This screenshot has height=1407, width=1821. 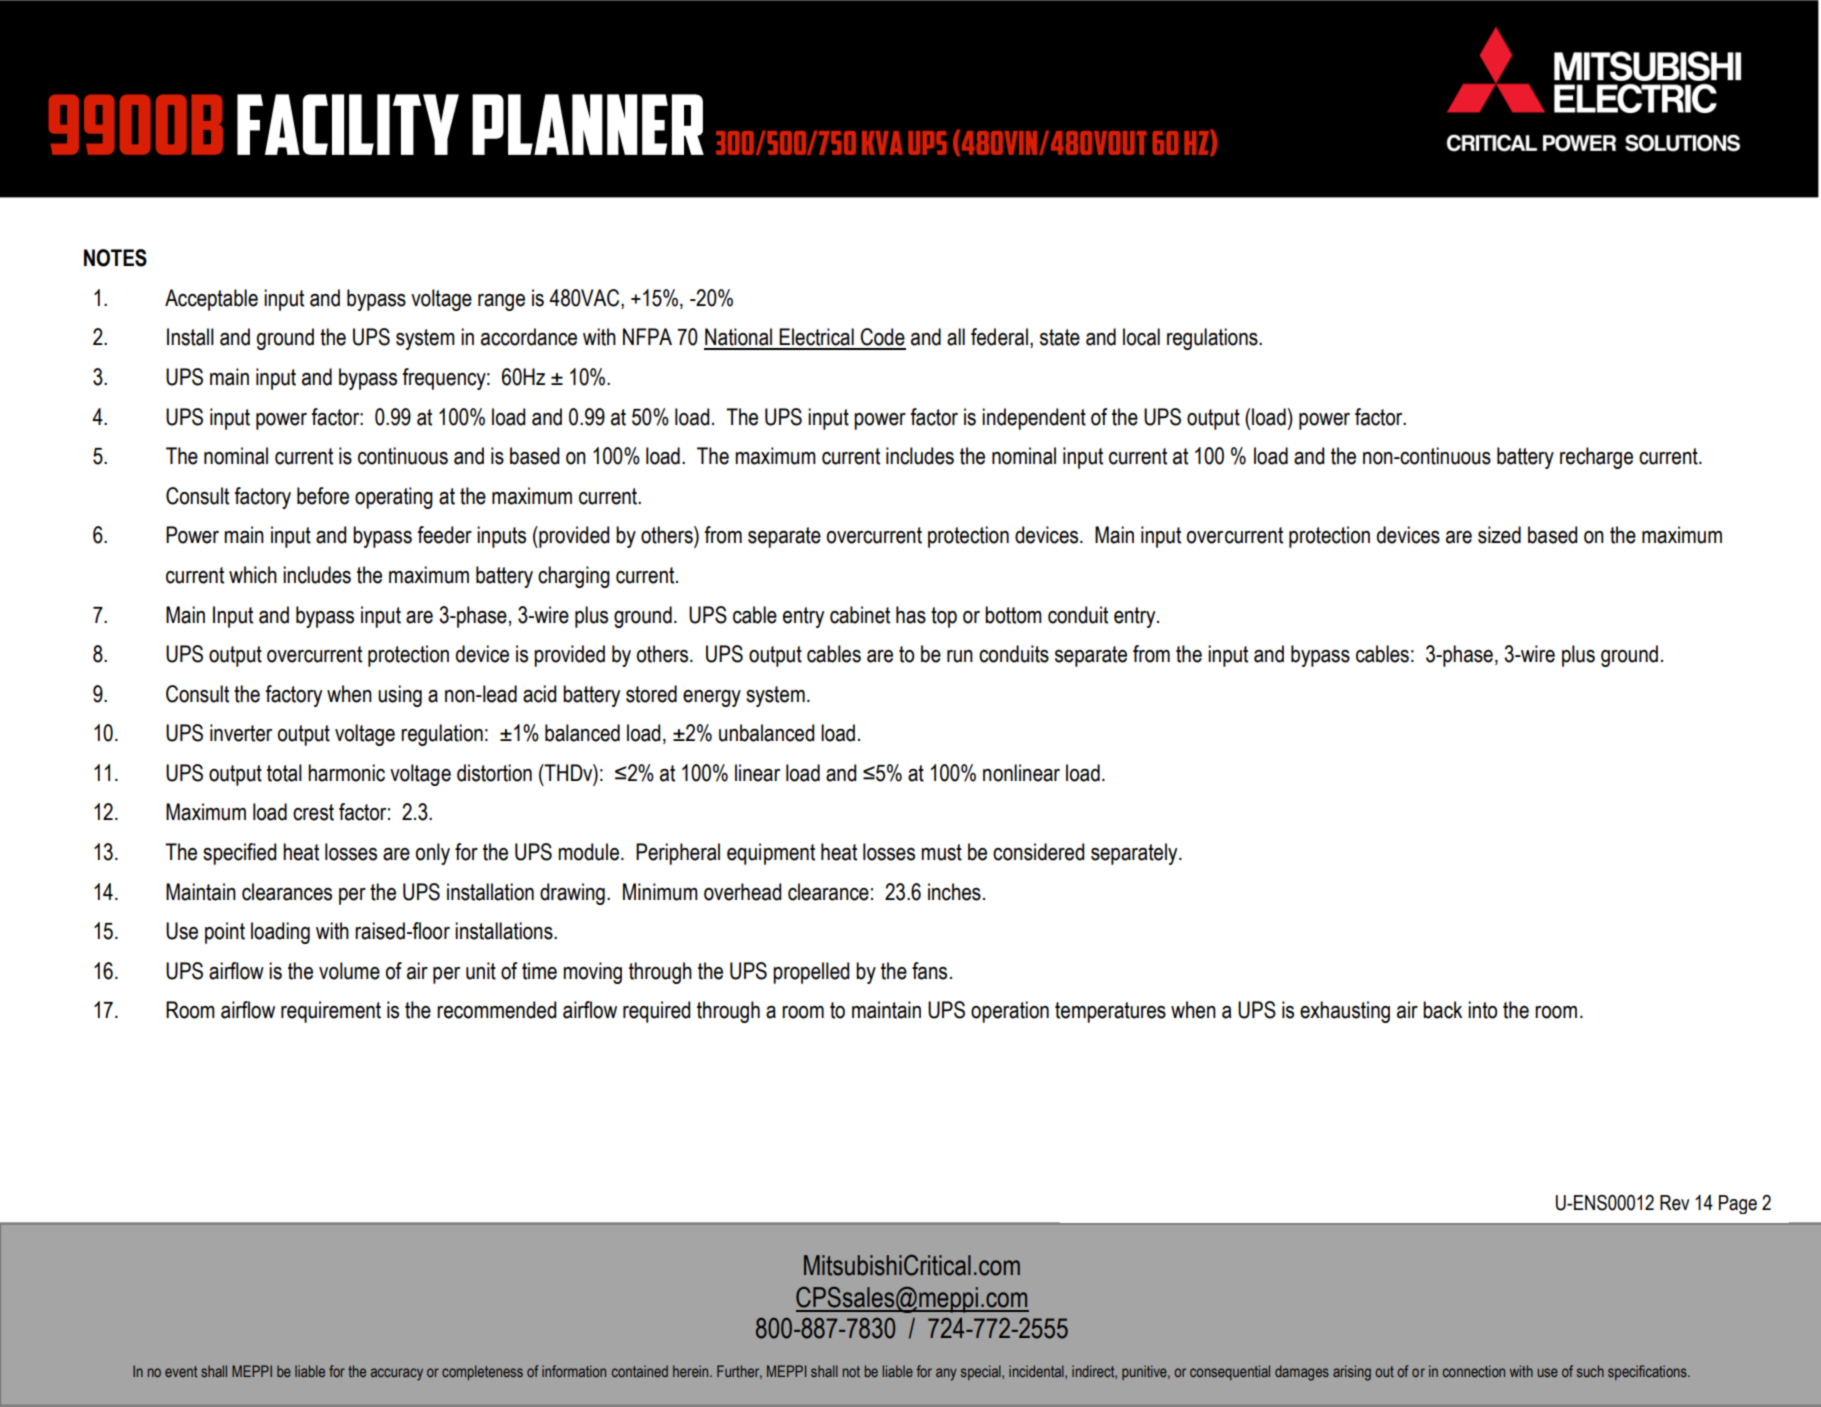 What do you see at coordinates (1141, 337) in the screenshot?
I see `local` at bounding box center [1141, 337].
